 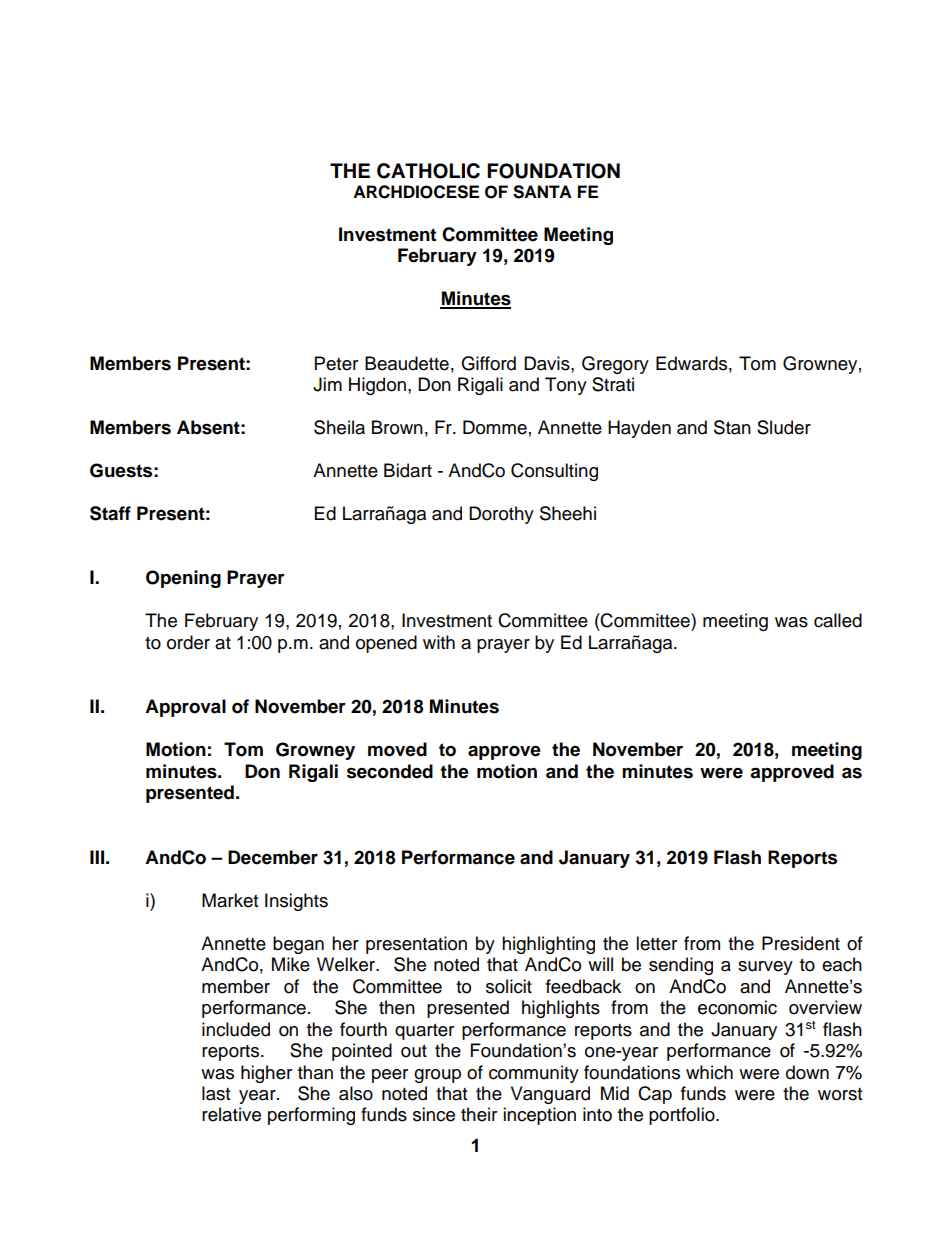 What do you see at coordinates (416, 192) in the screenshot?
I see `ARCHDIOCESE` at bounding box center [416, 192].
